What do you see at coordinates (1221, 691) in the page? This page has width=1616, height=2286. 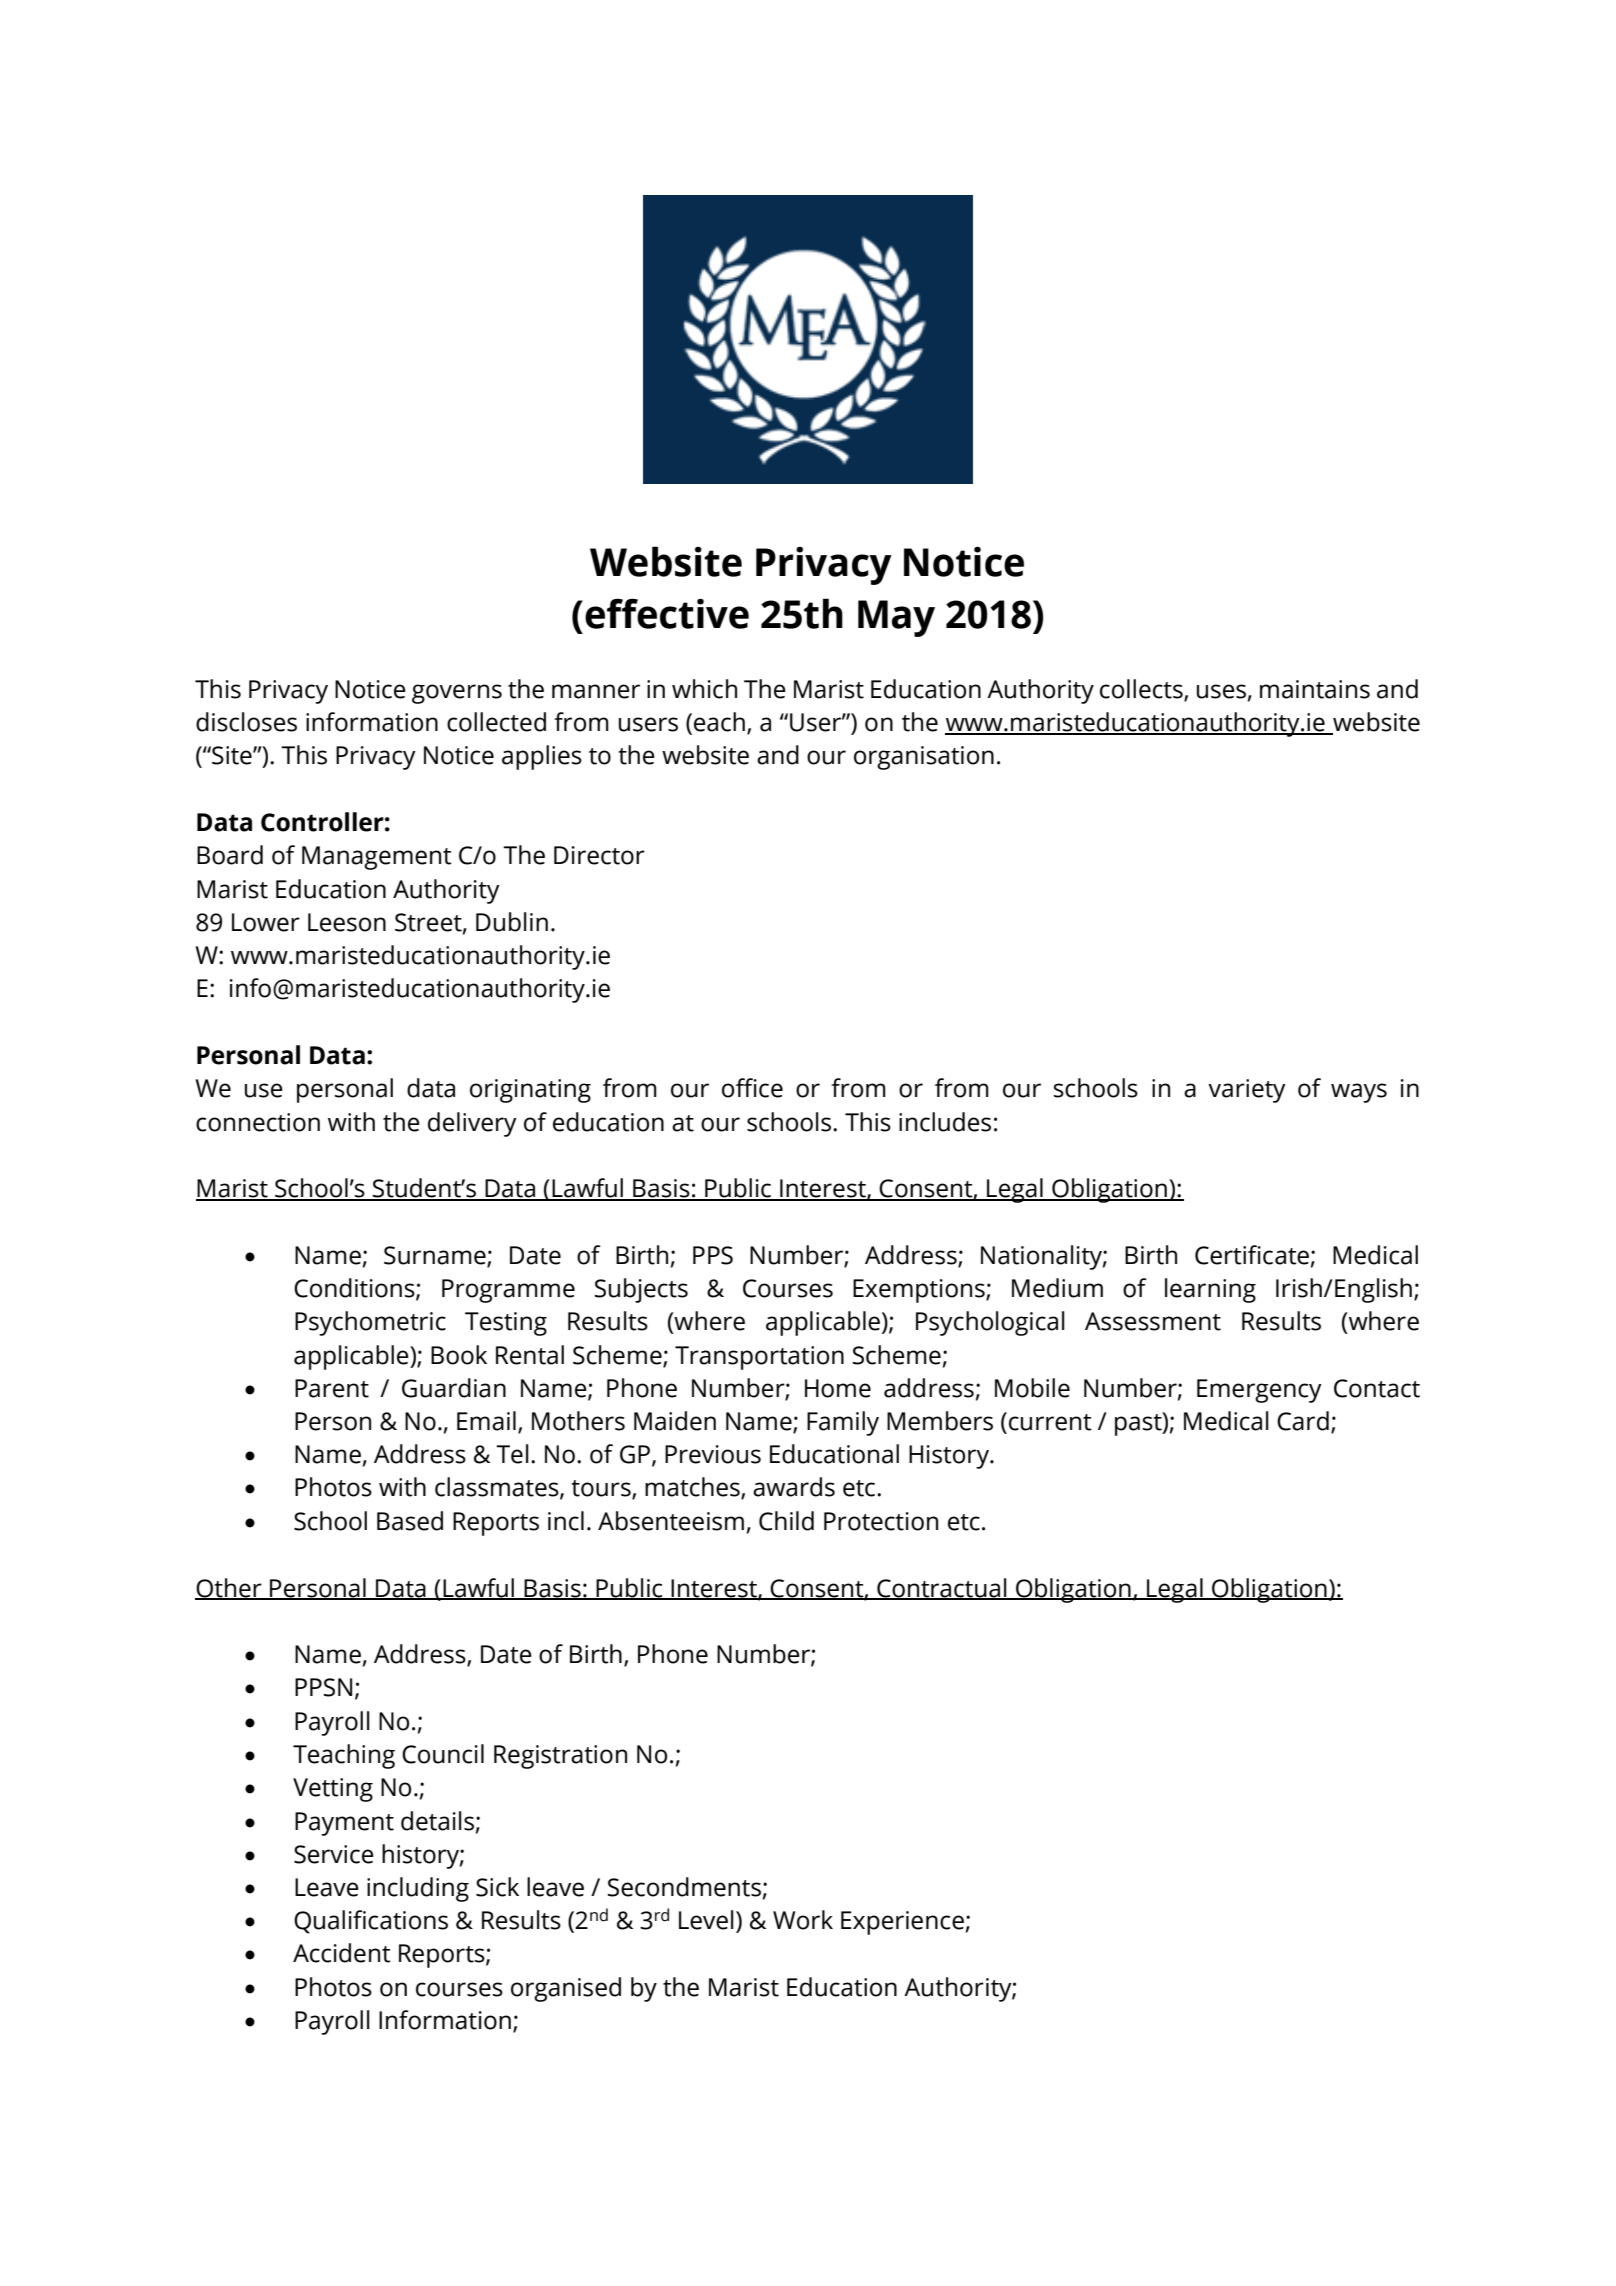 I see `uses` at bounding box center [1221, 691].
